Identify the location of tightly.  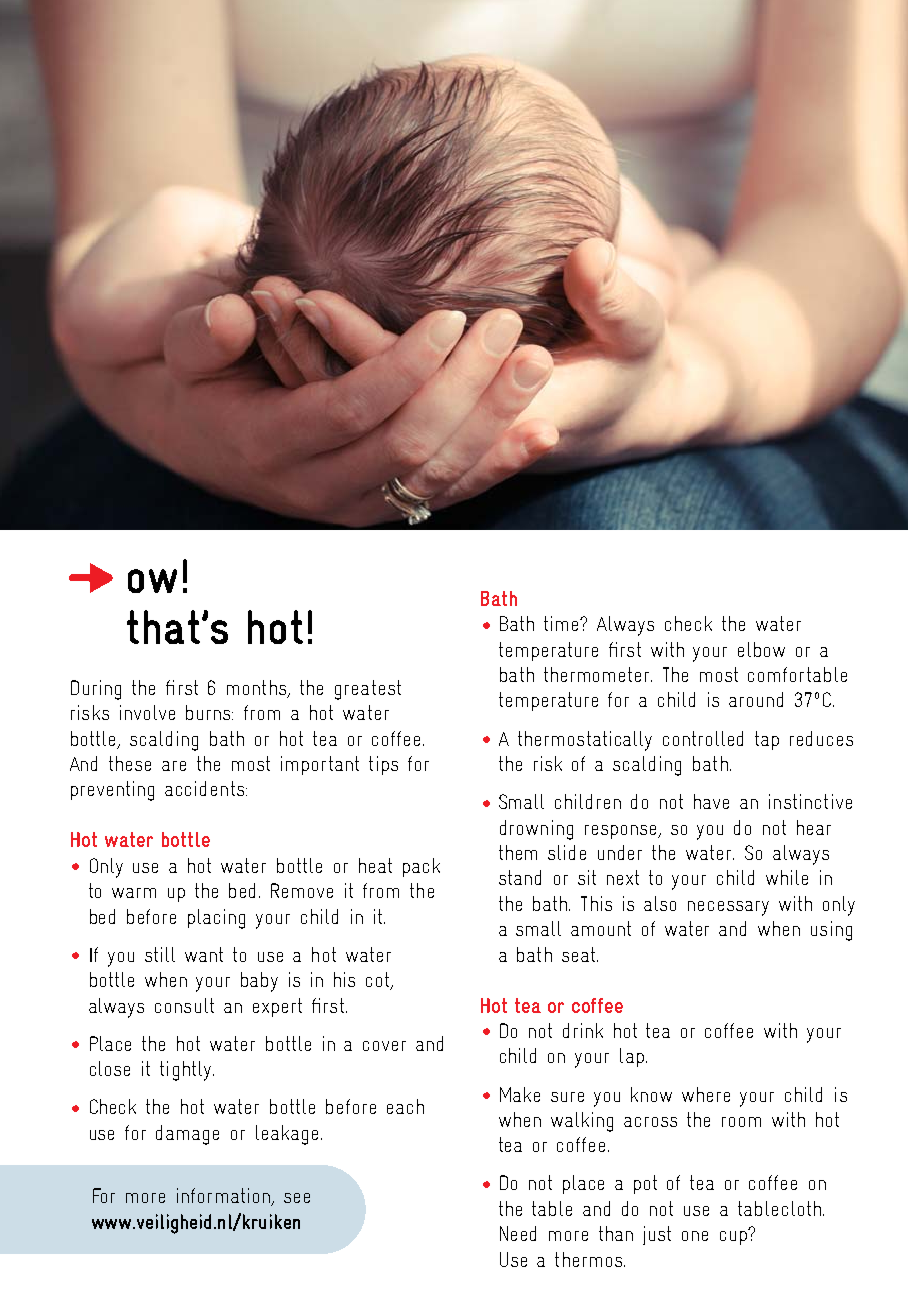
(187, 1071).
